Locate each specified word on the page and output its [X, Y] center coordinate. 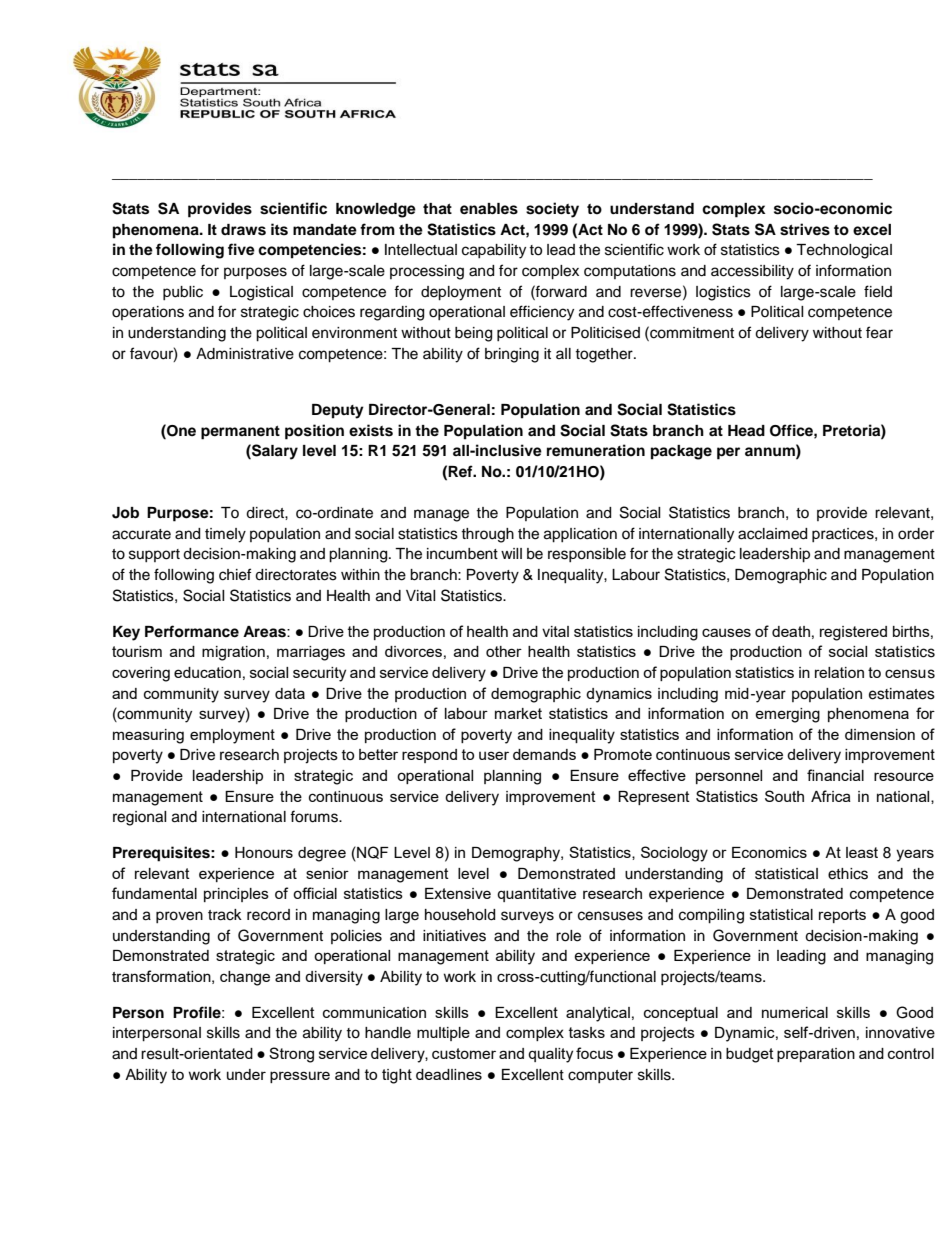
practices [844, 535]
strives [805, 229]
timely [225, 535]
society [552, 210]
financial [835, 775]
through [487, 535]
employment [232, 736]
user [494, 755]
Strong [291, 1055]
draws [243, 230]
